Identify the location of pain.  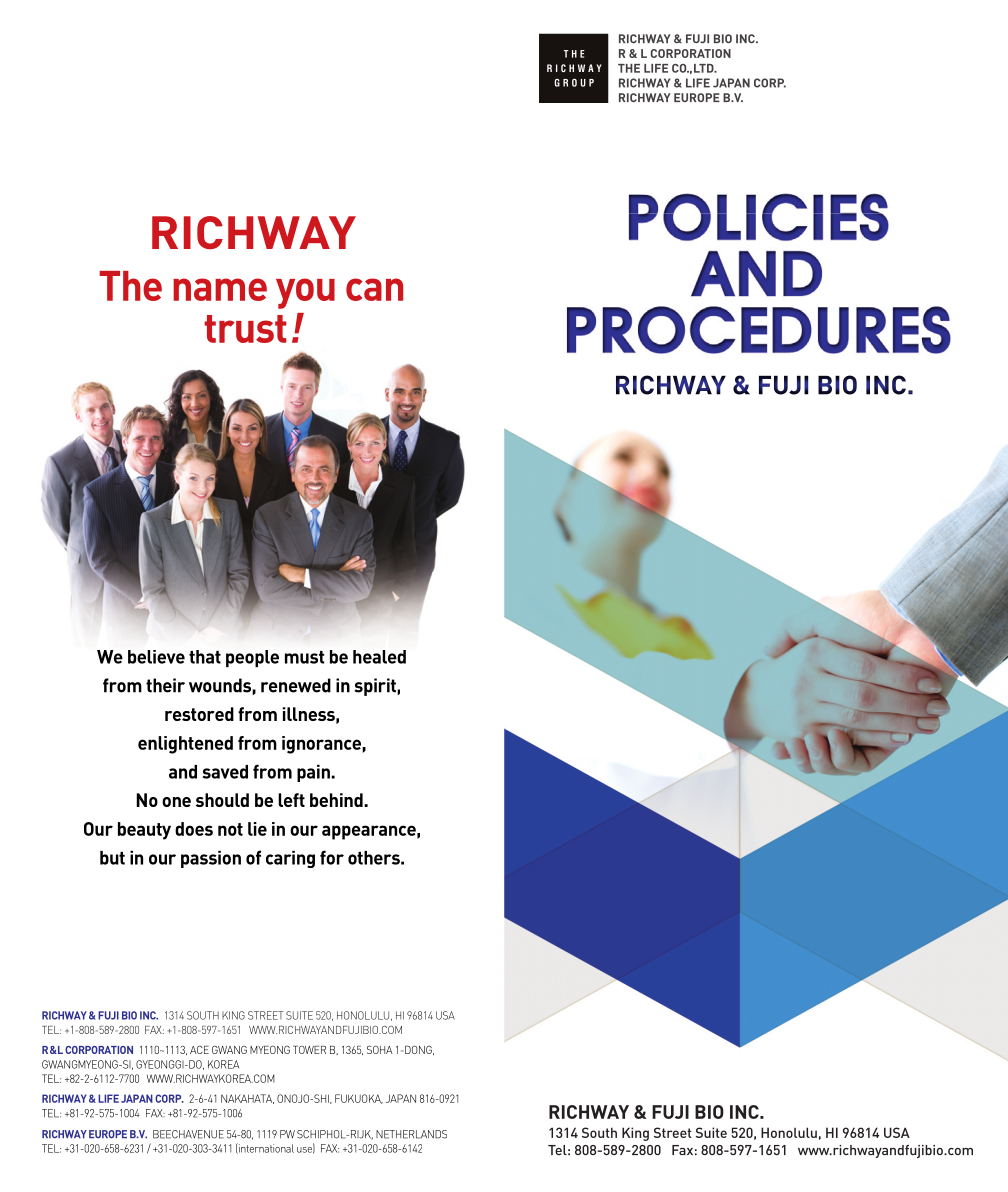
(314, 773).
